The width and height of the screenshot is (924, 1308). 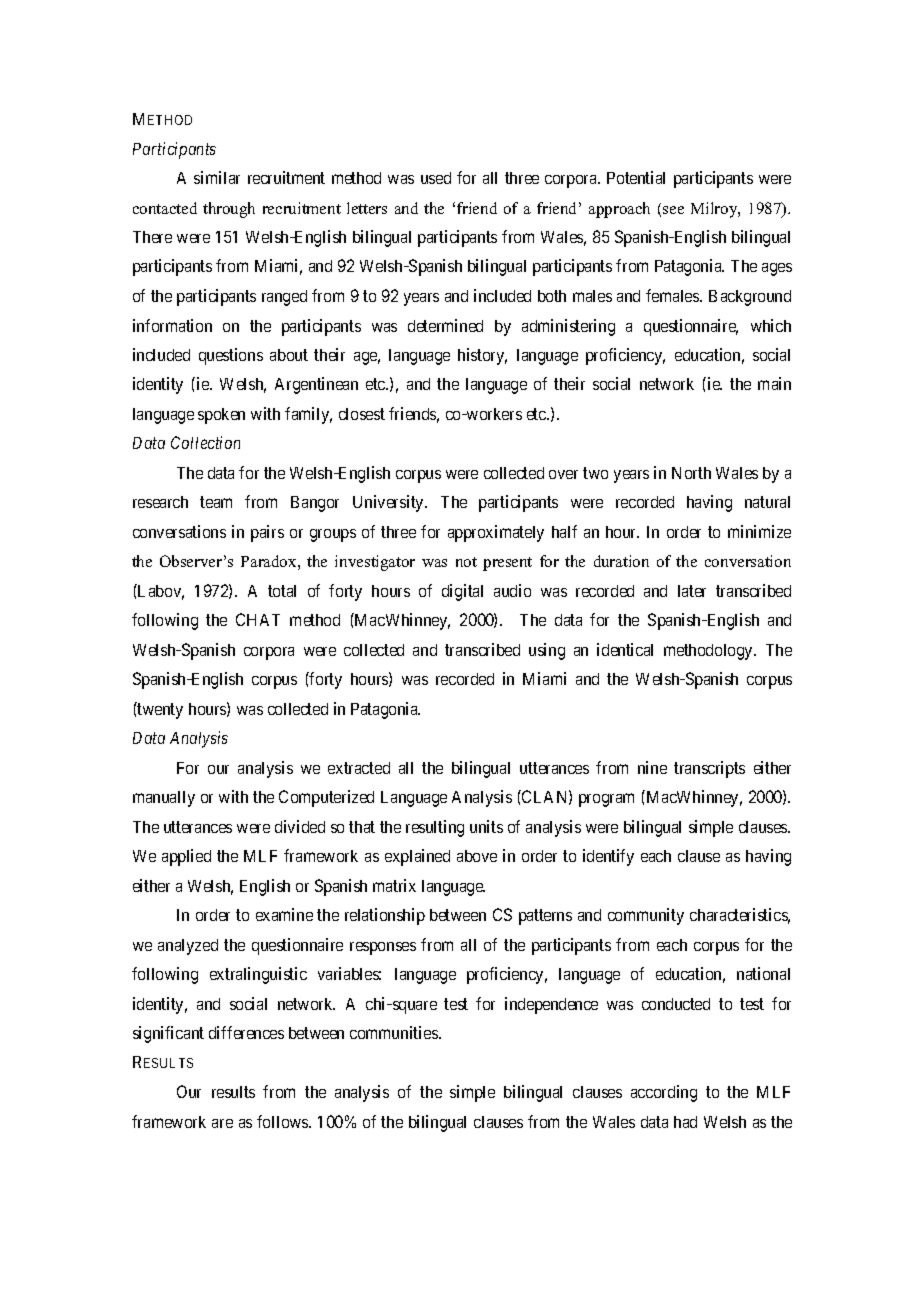 I want to click on through, so click(x=229, y=210).
